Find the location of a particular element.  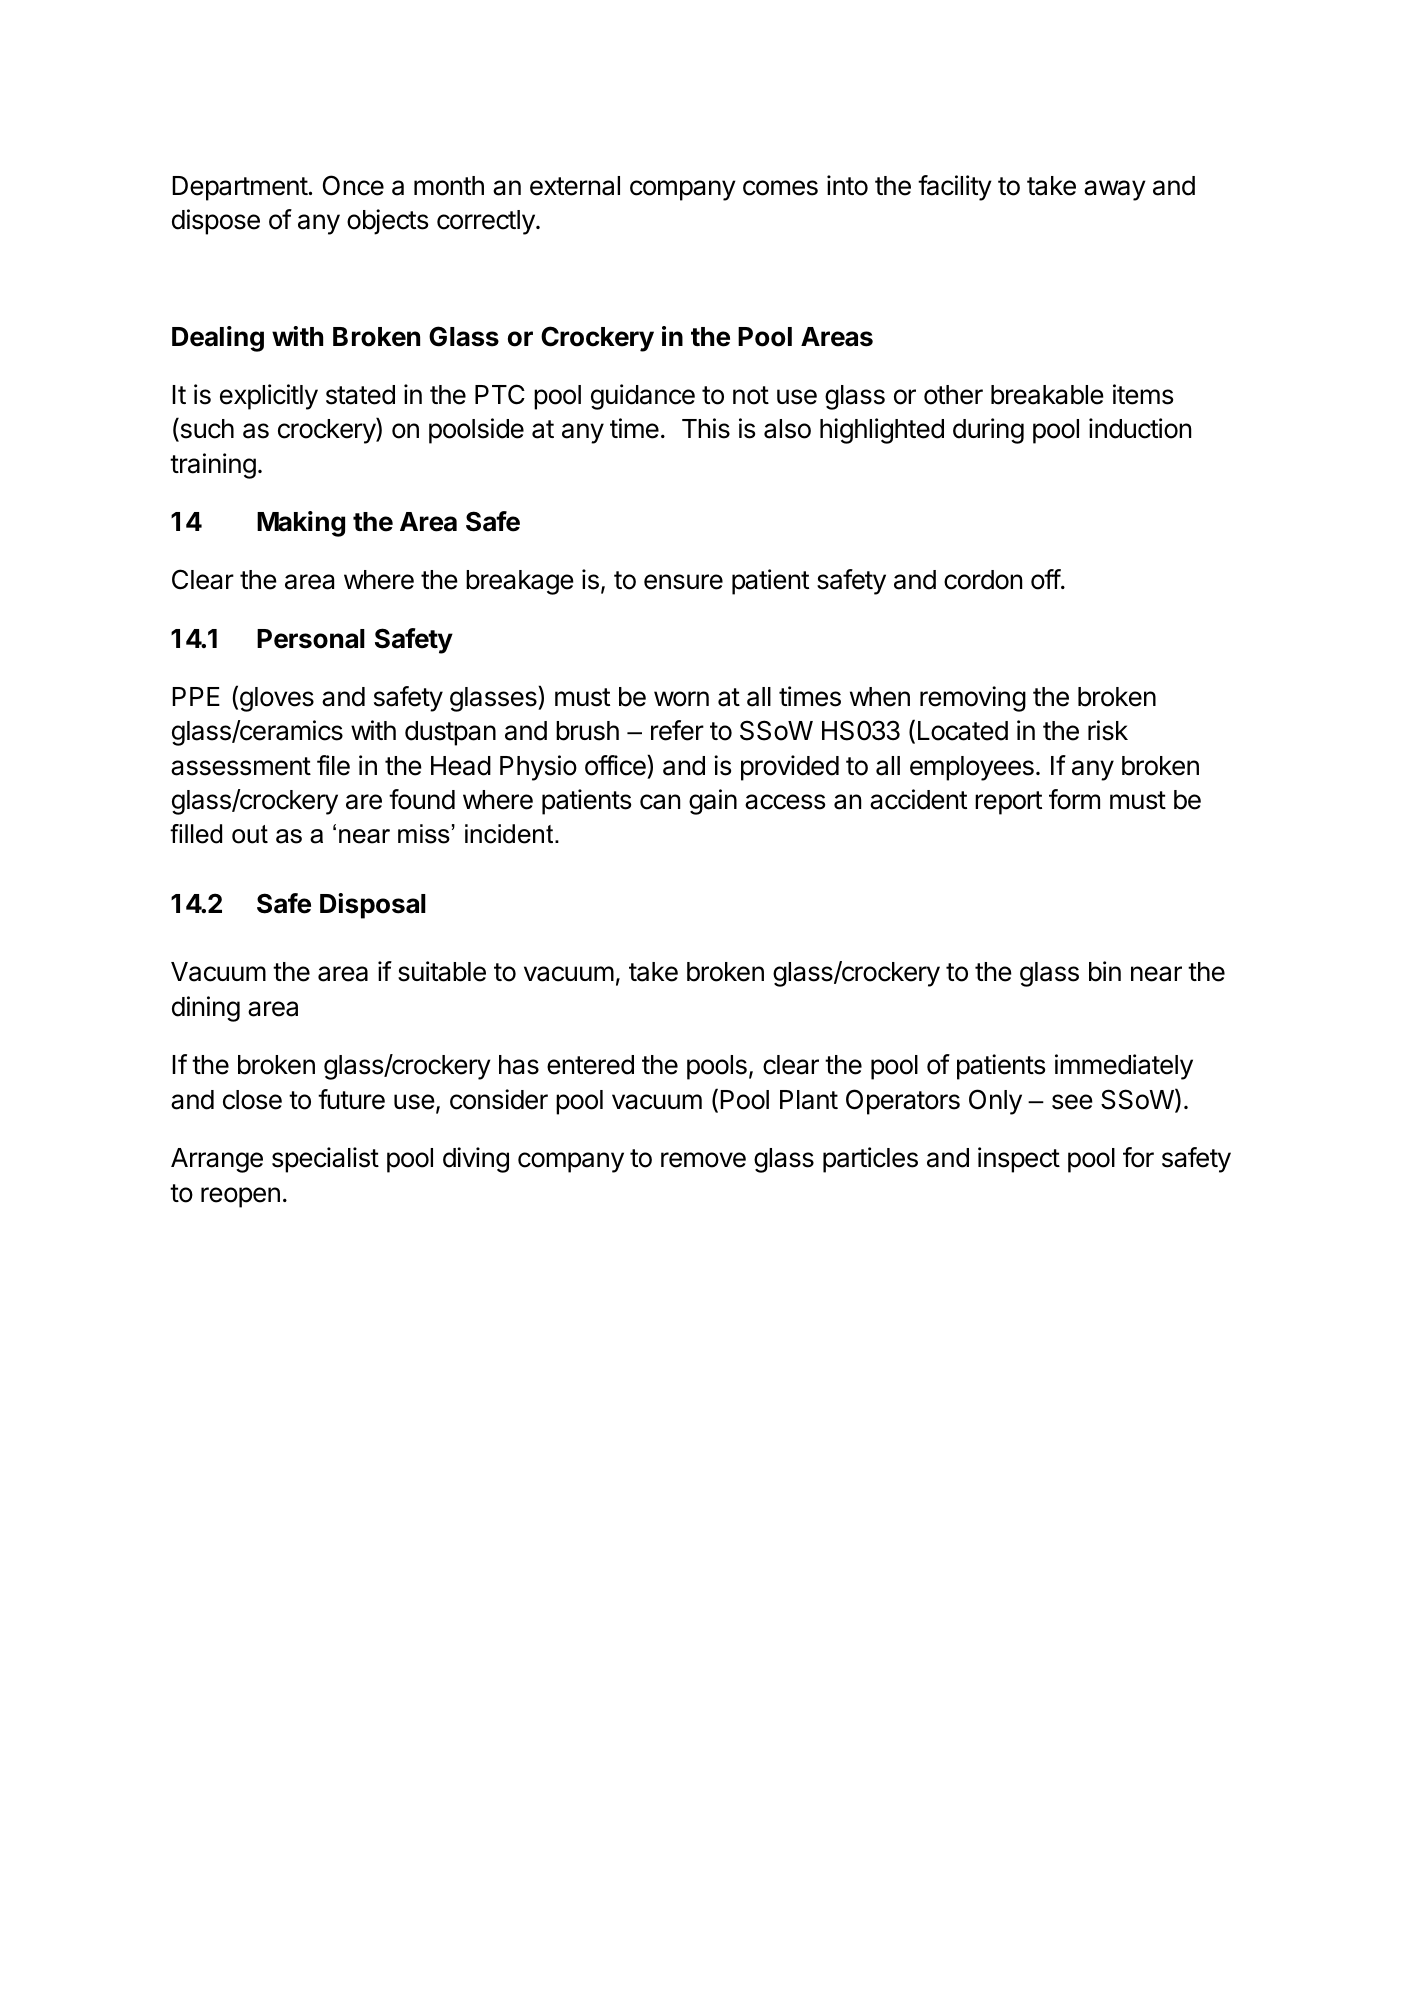

This is located at coordinates (706, 428).
